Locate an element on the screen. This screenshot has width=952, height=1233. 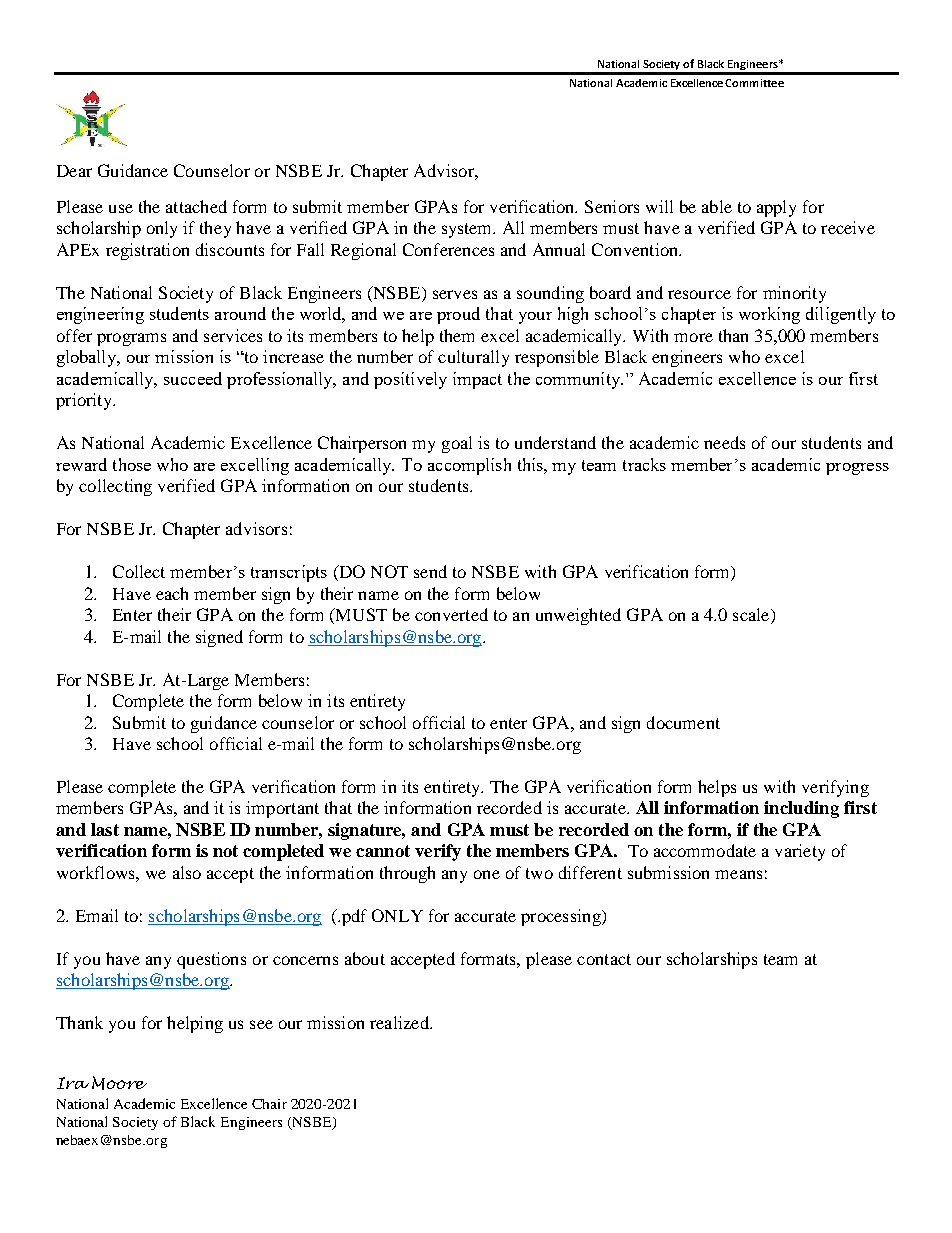
system is located at coordinates (468, 230).
